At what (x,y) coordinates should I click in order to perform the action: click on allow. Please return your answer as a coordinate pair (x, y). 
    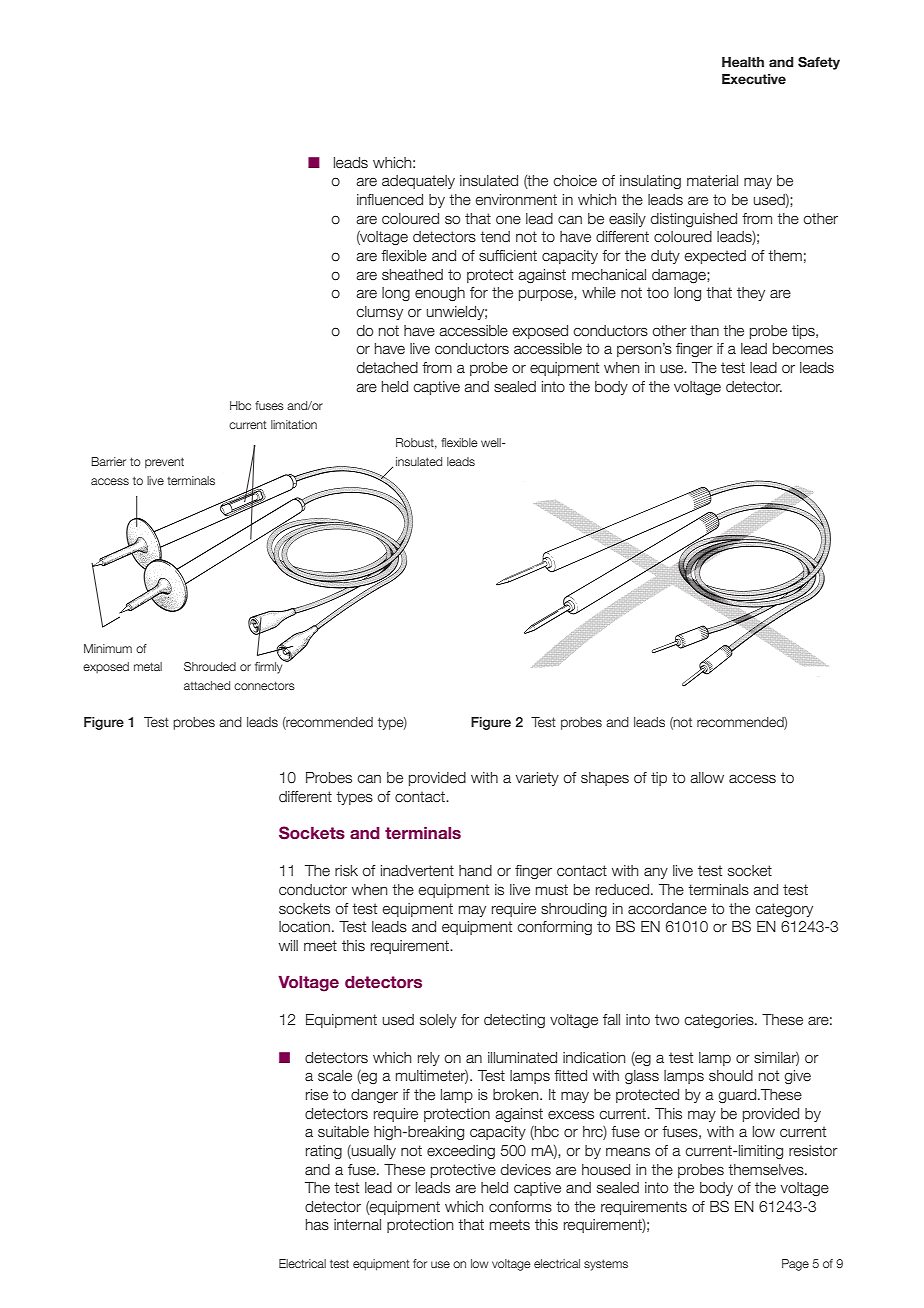
    Looking at the image, I should click on (707, 778).
